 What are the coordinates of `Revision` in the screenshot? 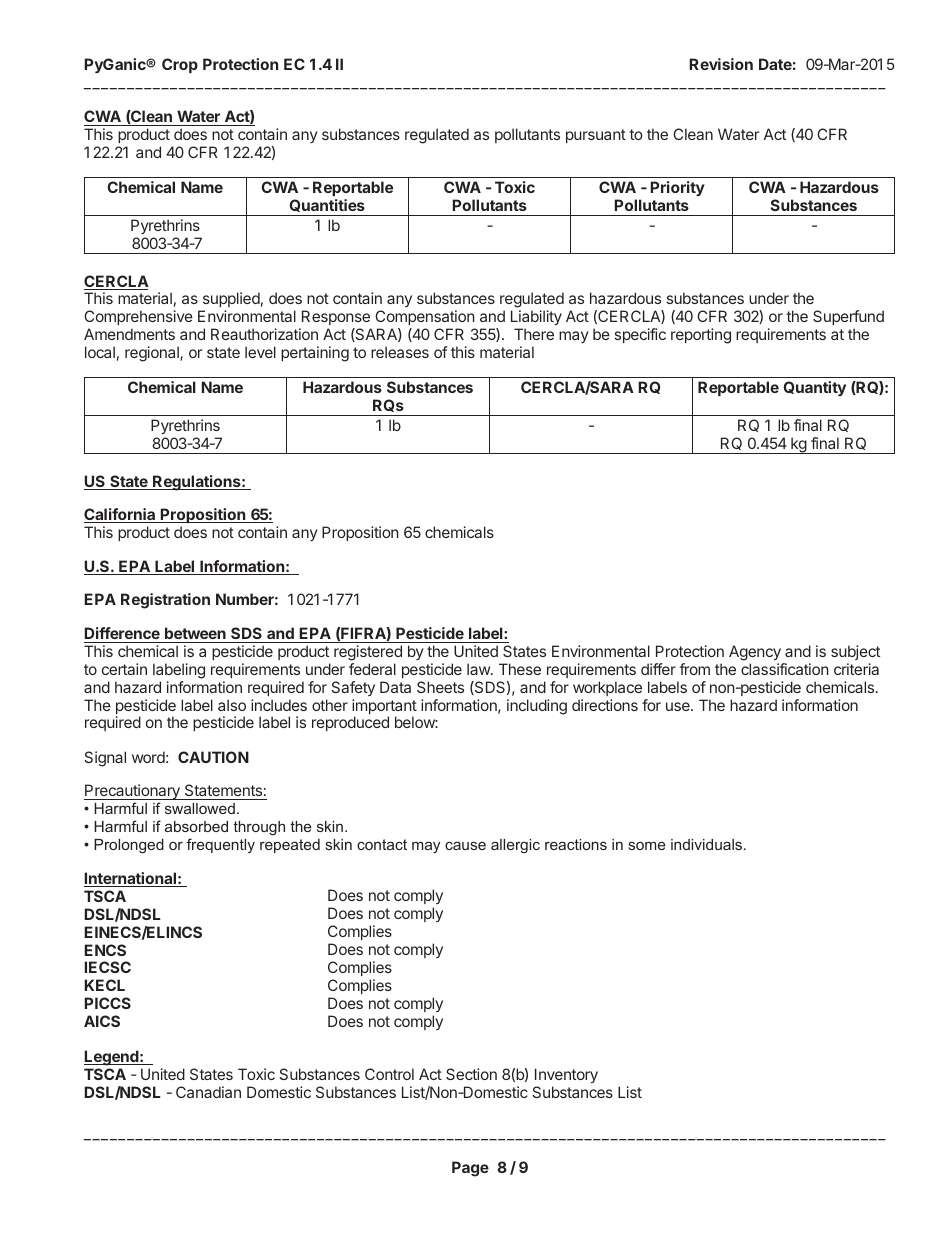 It's located at (721, 64).
